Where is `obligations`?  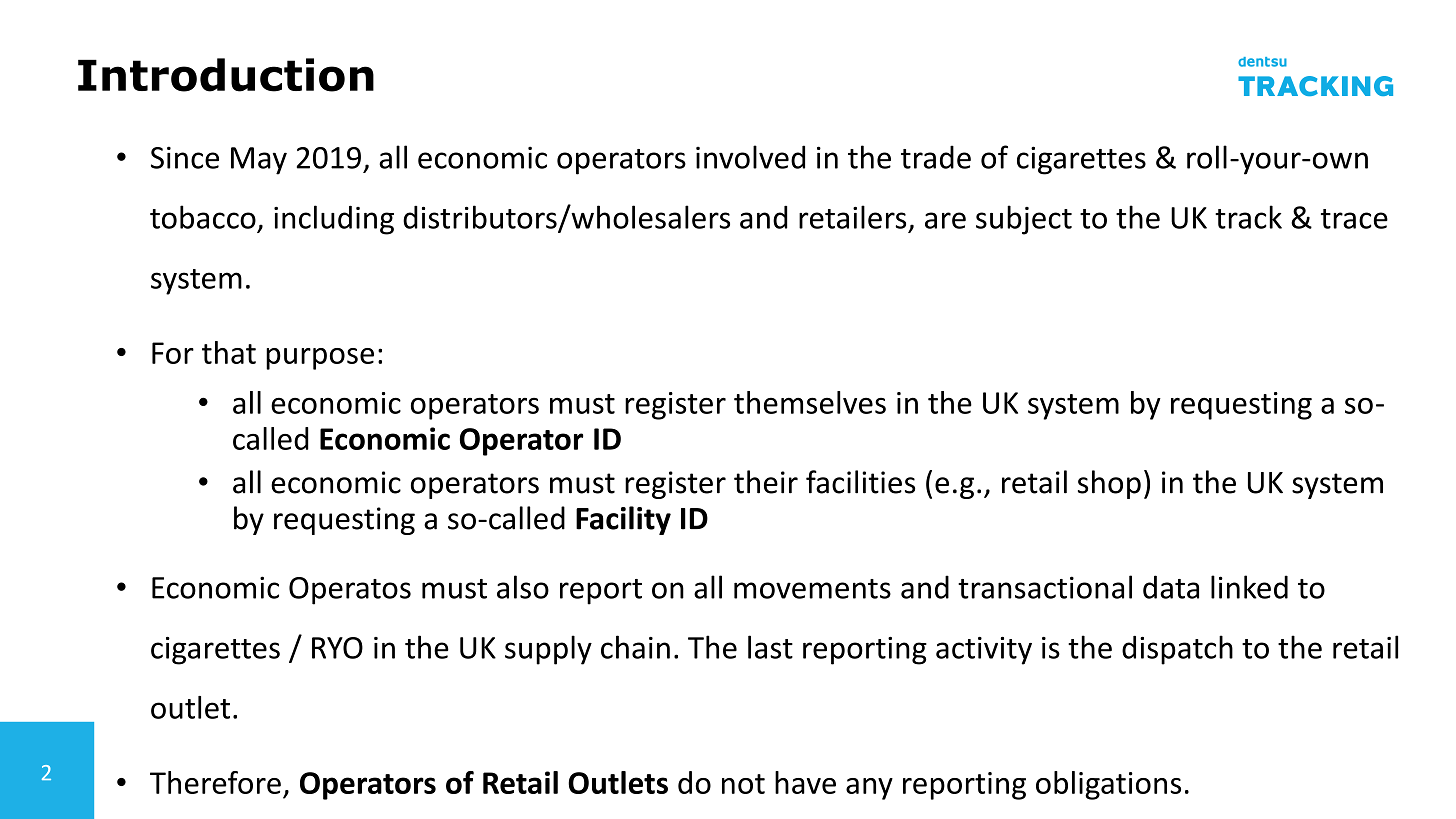 obligations is located at coordinates (1108, 785).
